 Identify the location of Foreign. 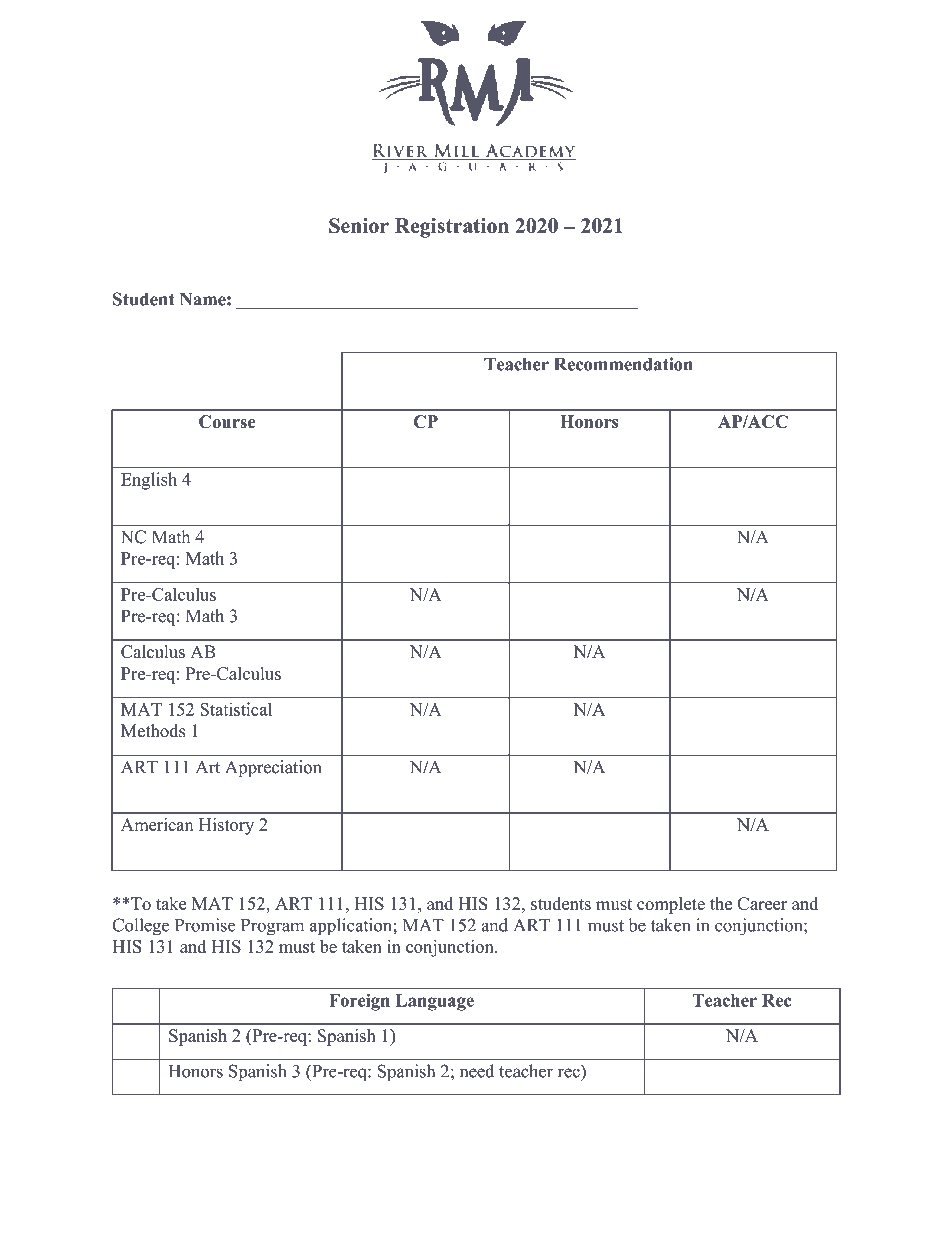
(359, 1002).
